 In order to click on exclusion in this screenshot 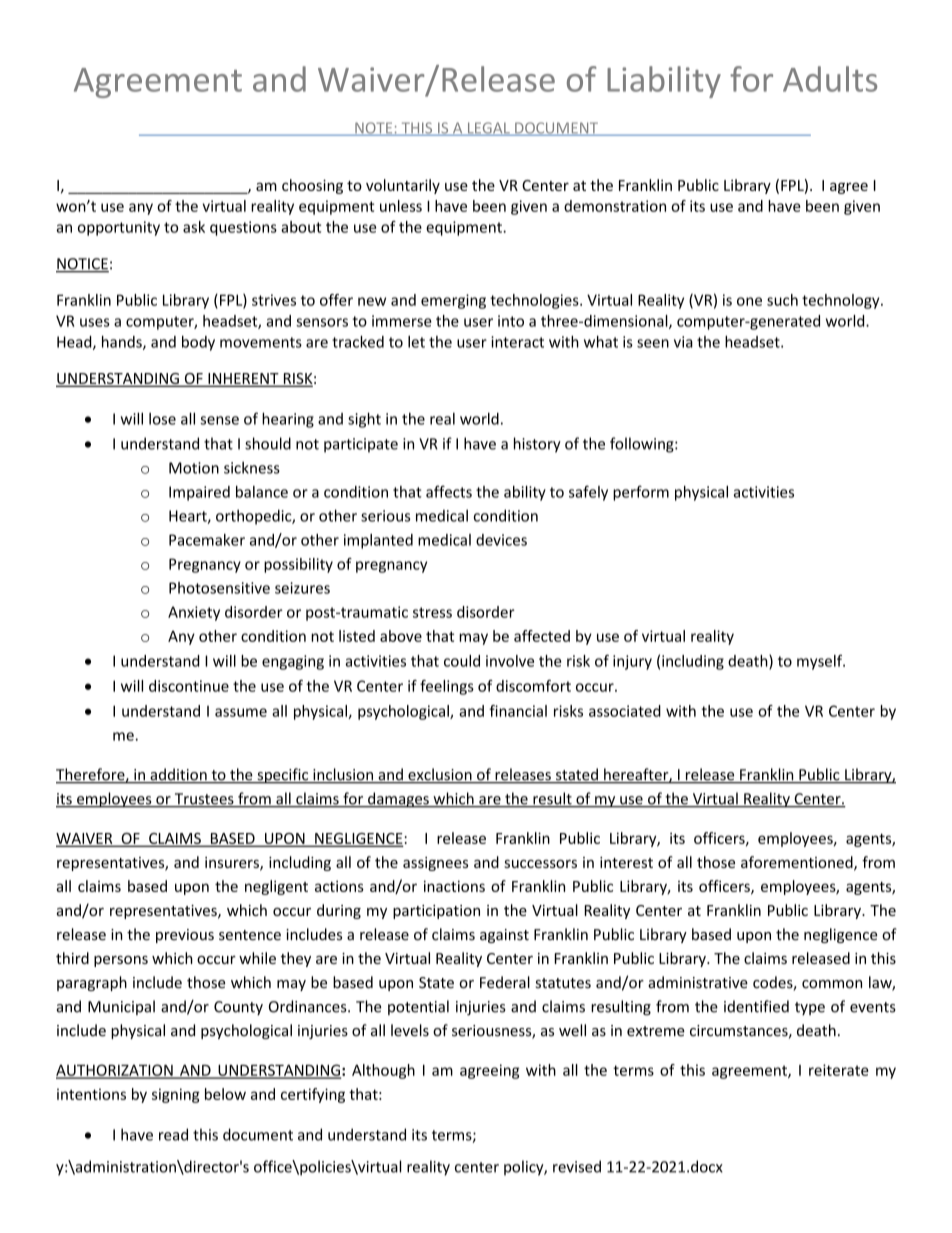, I will do `click(440, 775)`.
